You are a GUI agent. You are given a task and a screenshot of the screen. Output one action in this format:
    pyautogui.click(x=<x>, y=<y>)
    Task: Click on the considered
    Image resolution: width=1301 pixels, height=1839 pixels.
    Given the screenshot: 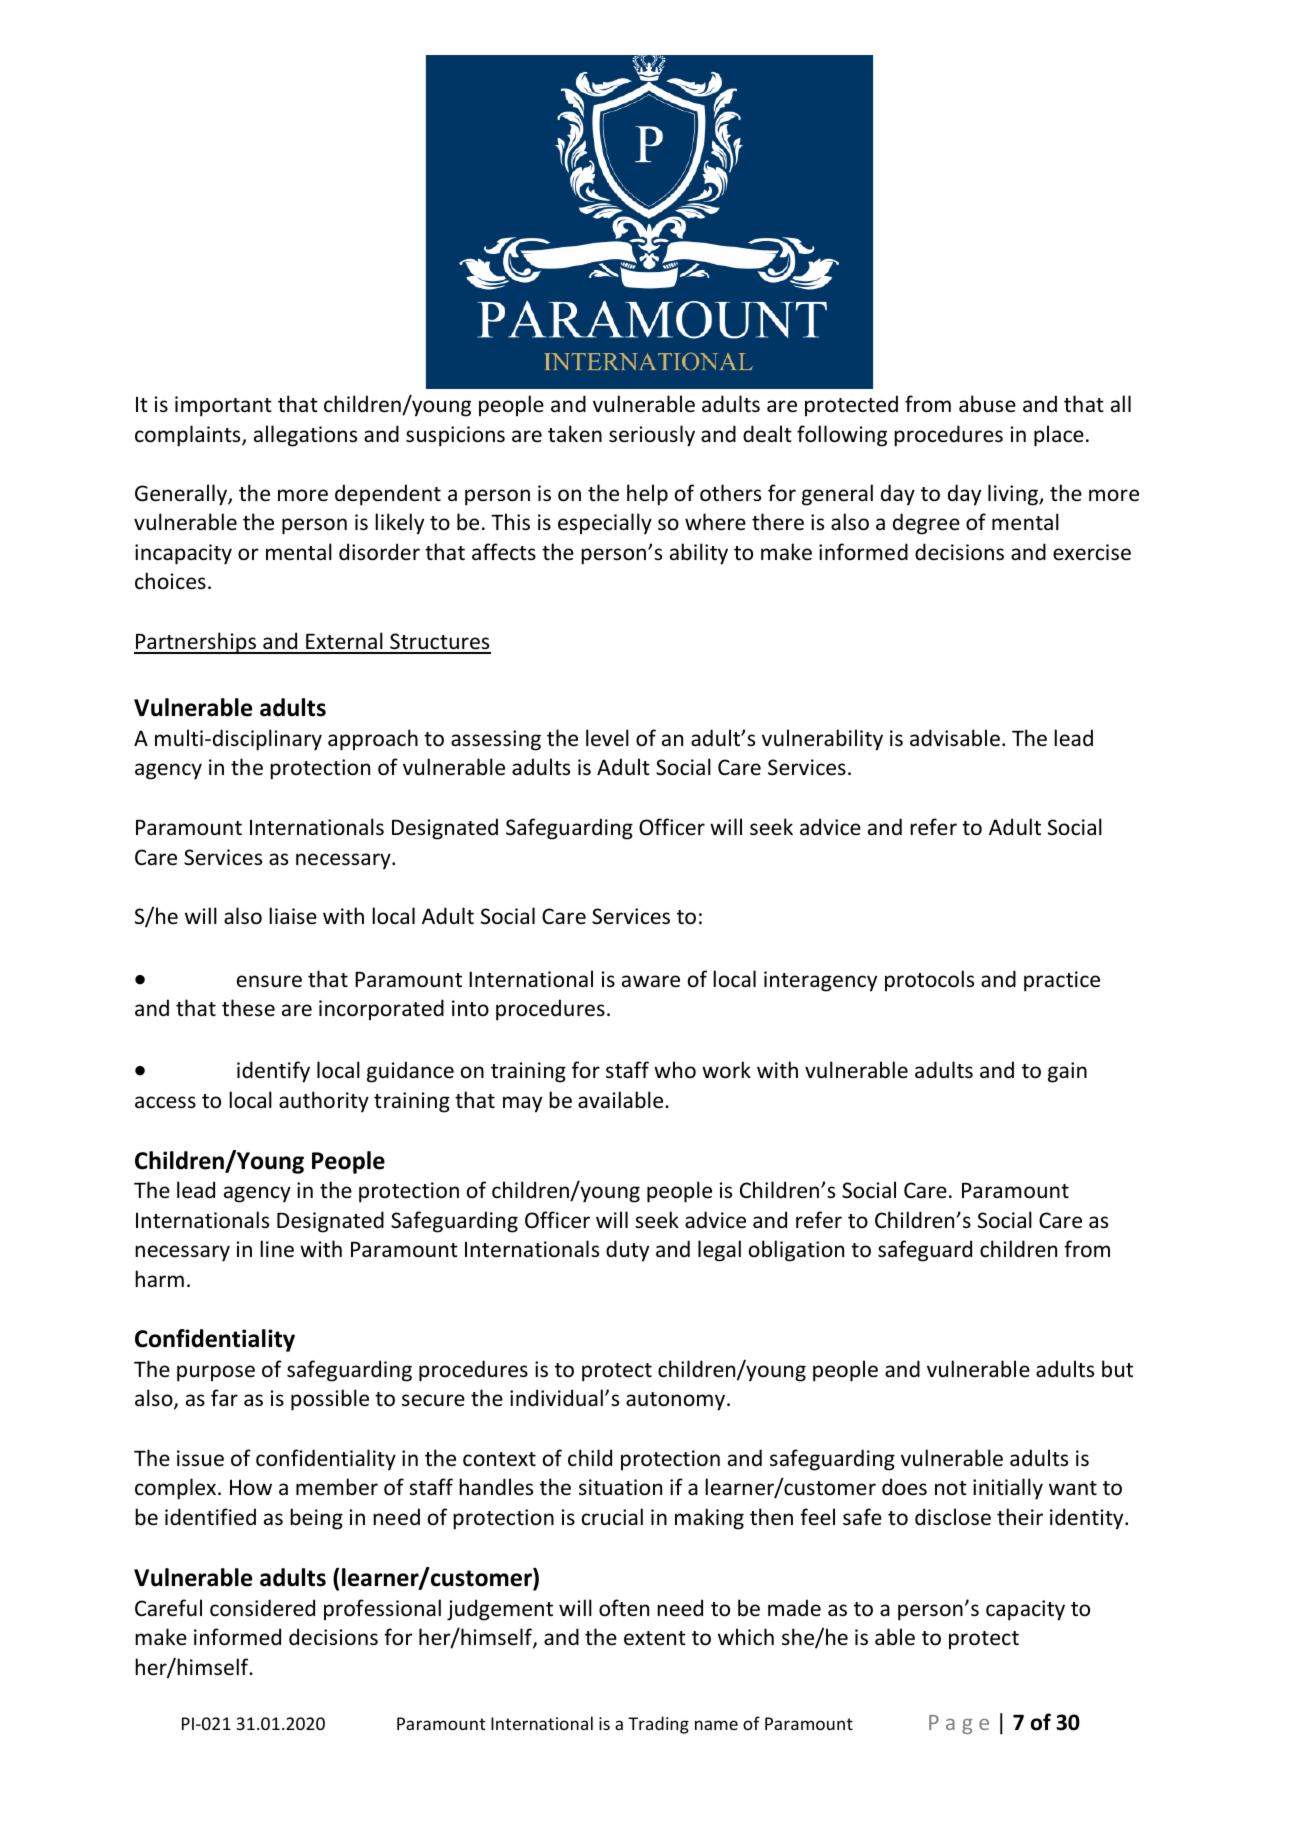 What is the action you would take?
    pyautogui.click(x=262, y=1608)
